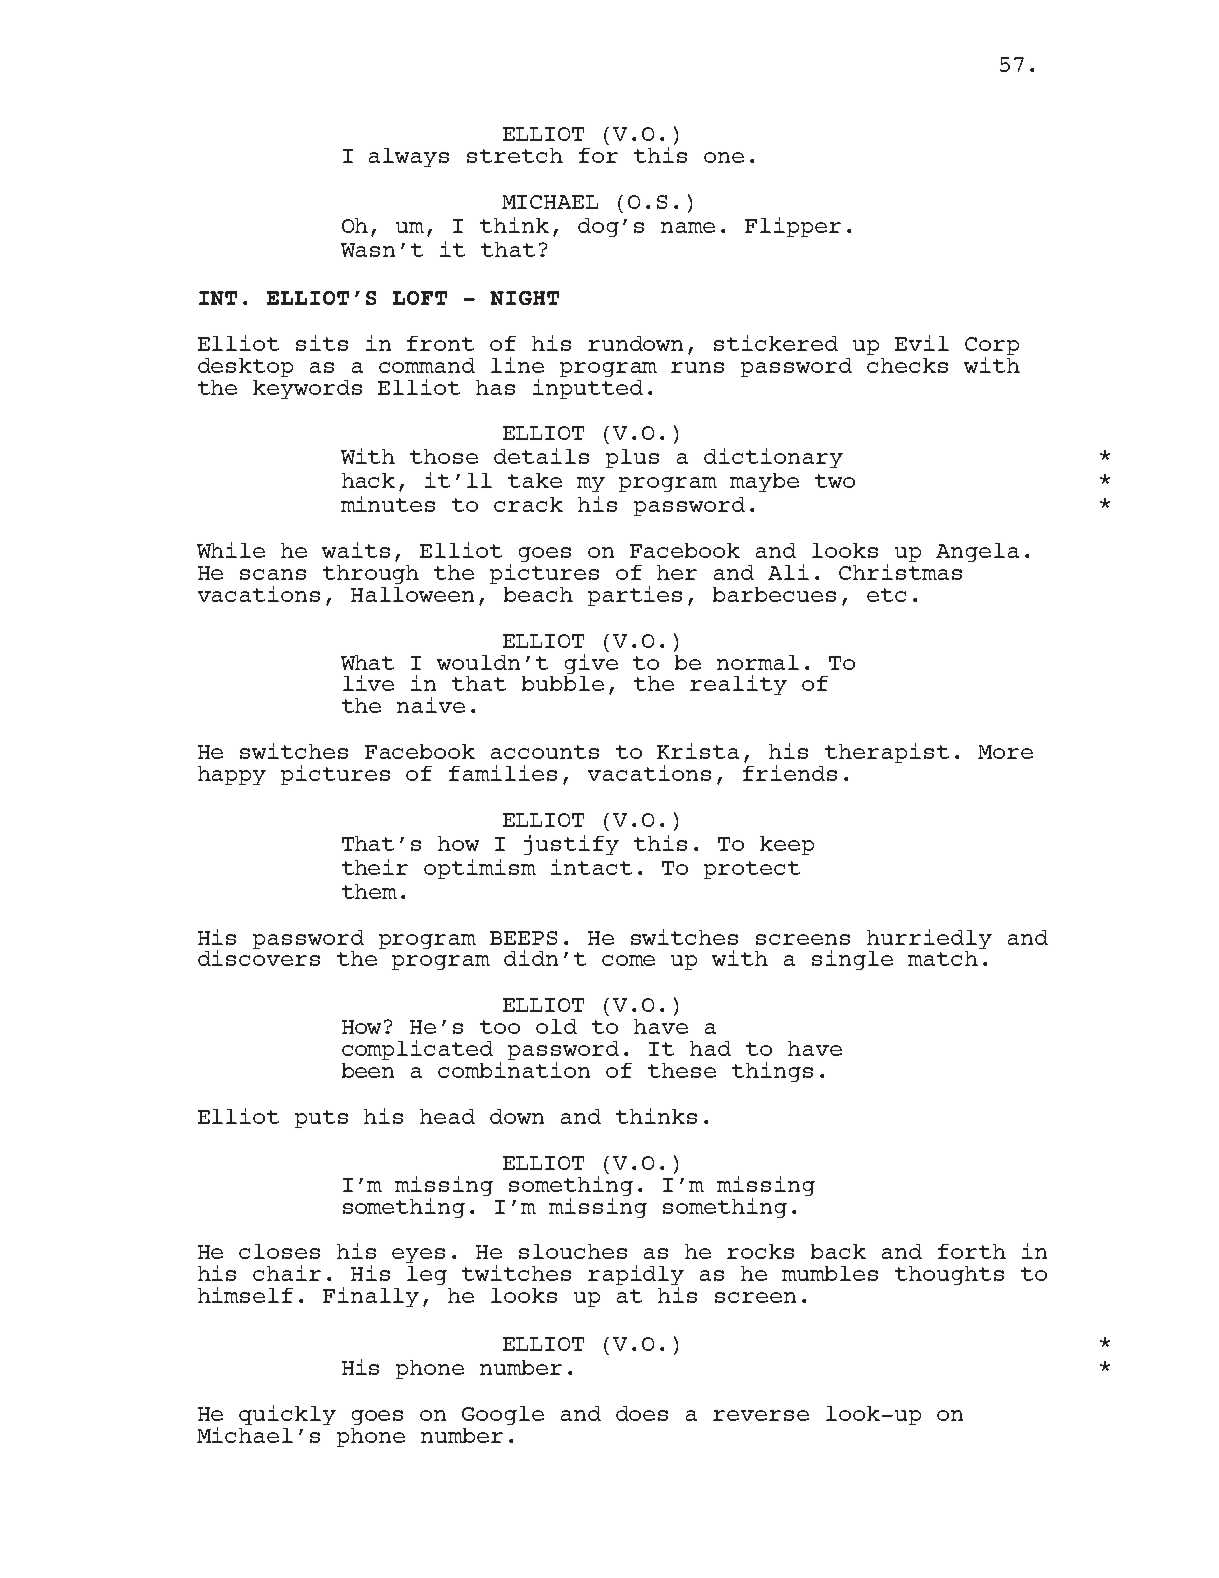  Describe the element at coordinates (887, 753) in the image. I see `therapist` at that location.
